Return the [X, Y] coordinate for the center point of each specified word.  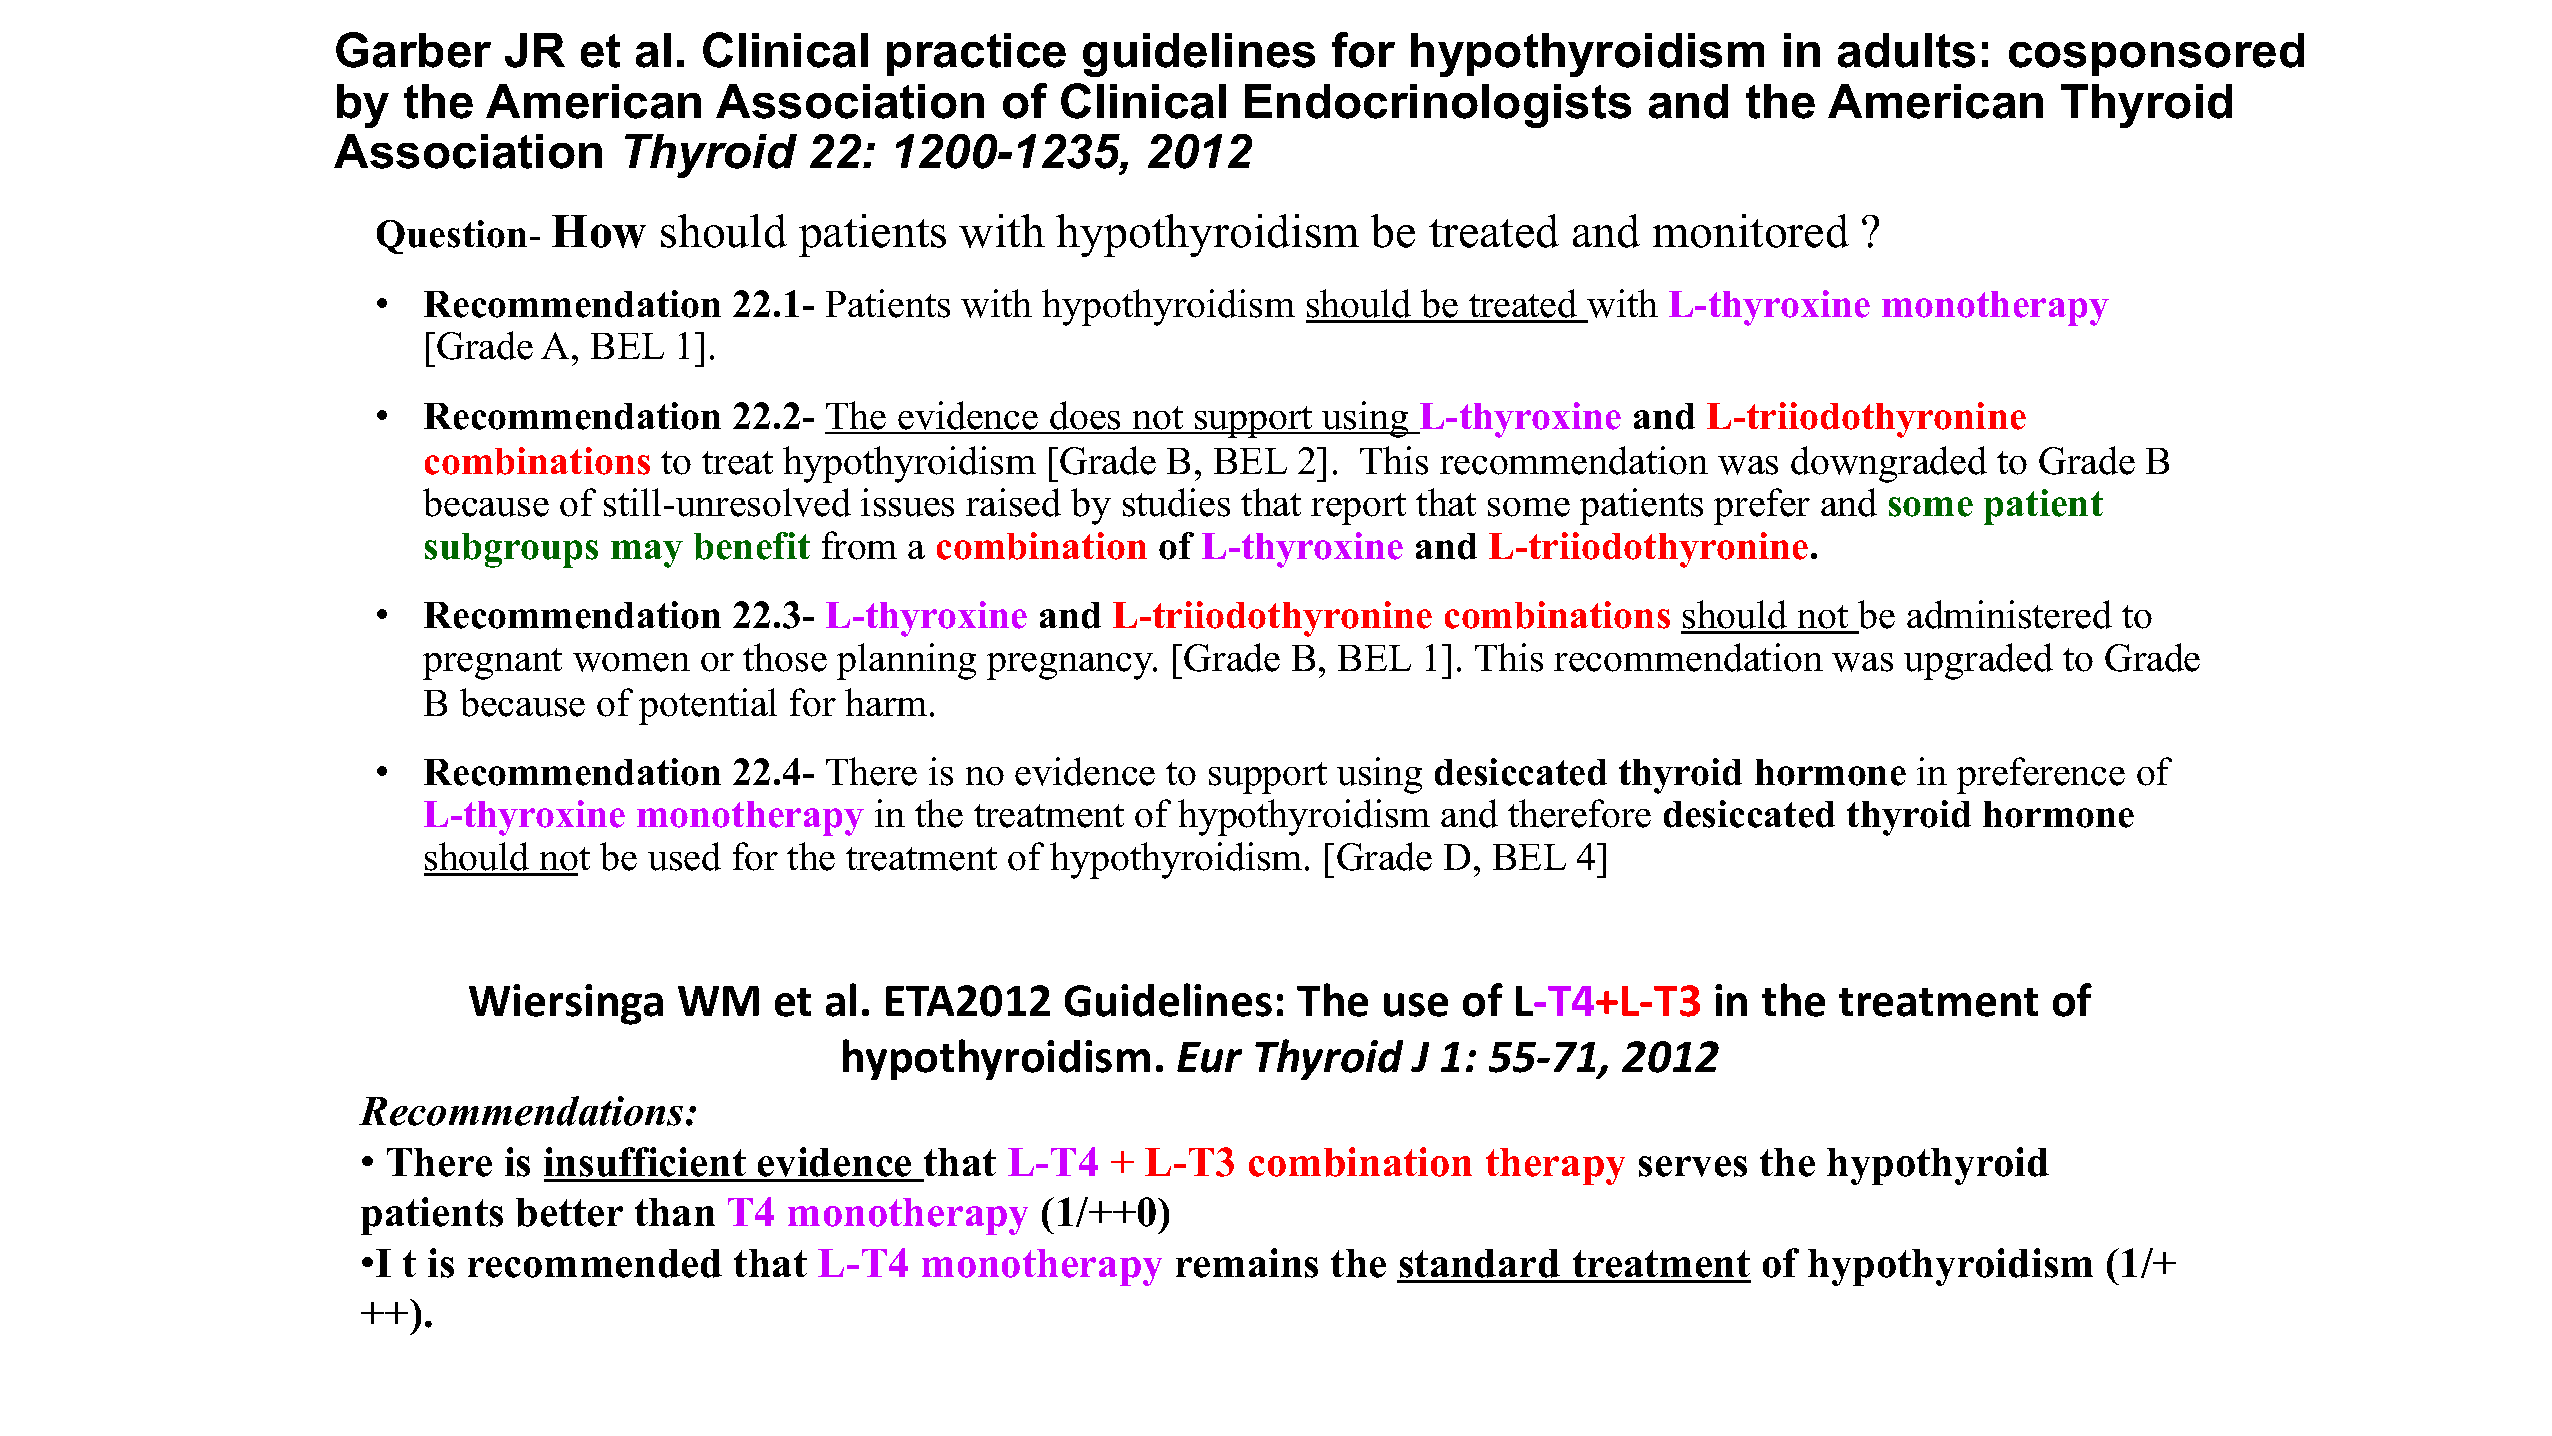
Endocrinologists [1438, 106]
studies [1176, 502]
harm [886, 702]
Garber [413, 50]
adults [1906, 50]
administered [2009, 614]
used [684, 856]
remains [1247, 1263]
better [569, 1212]
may [647, 554]
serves [1693, 1166]
